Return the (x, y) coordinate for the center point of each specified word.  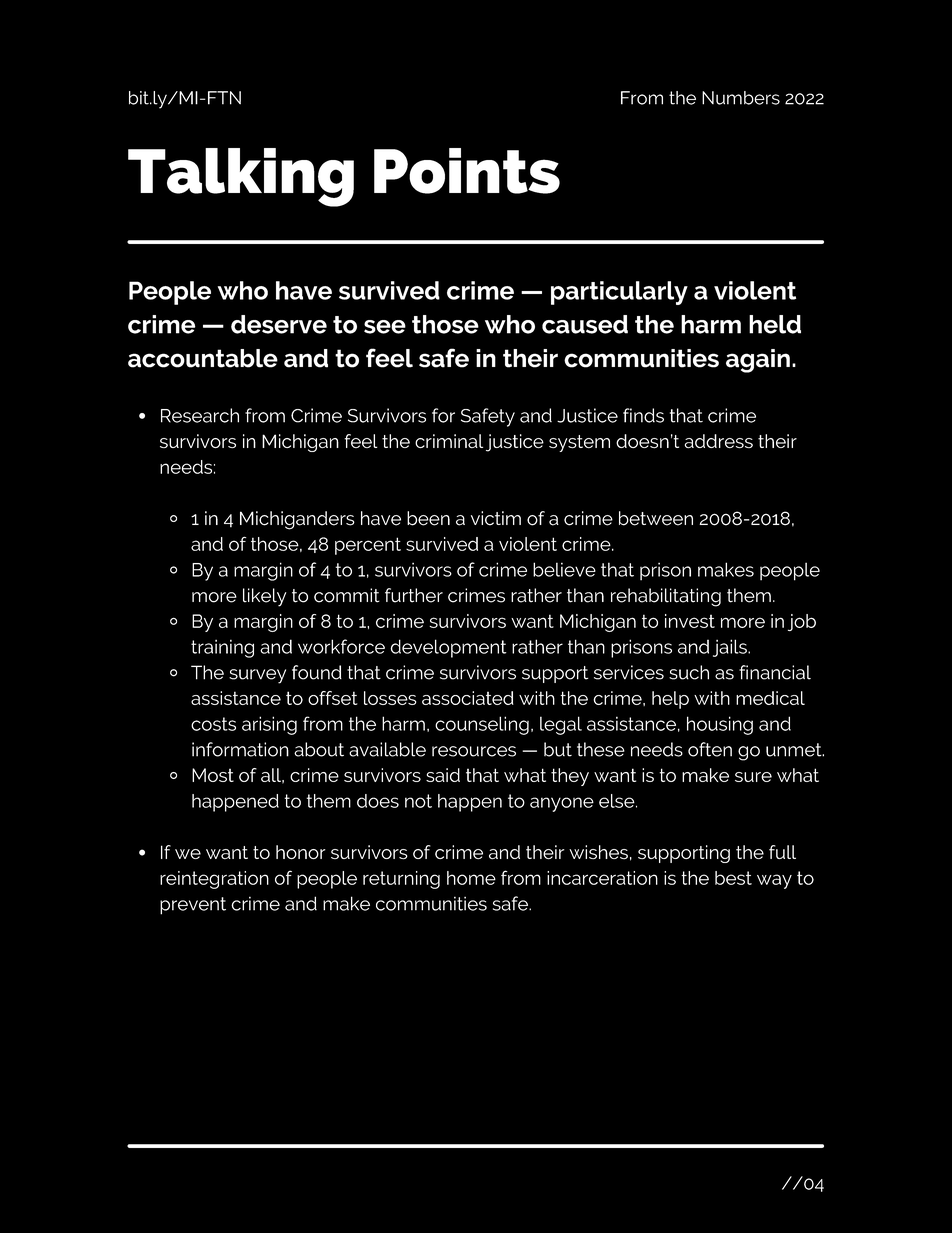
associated (468, 698)
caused (585, 324)
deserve (279, 324)
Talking (241, 177)
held (775, 324)
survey (257, 676)
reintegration (214, 880)
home (471, 878)
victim (496, 518)
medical (770, 698)
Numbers (741, 98)
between (656, 518)
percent (368, 546)
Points (467, 171)
